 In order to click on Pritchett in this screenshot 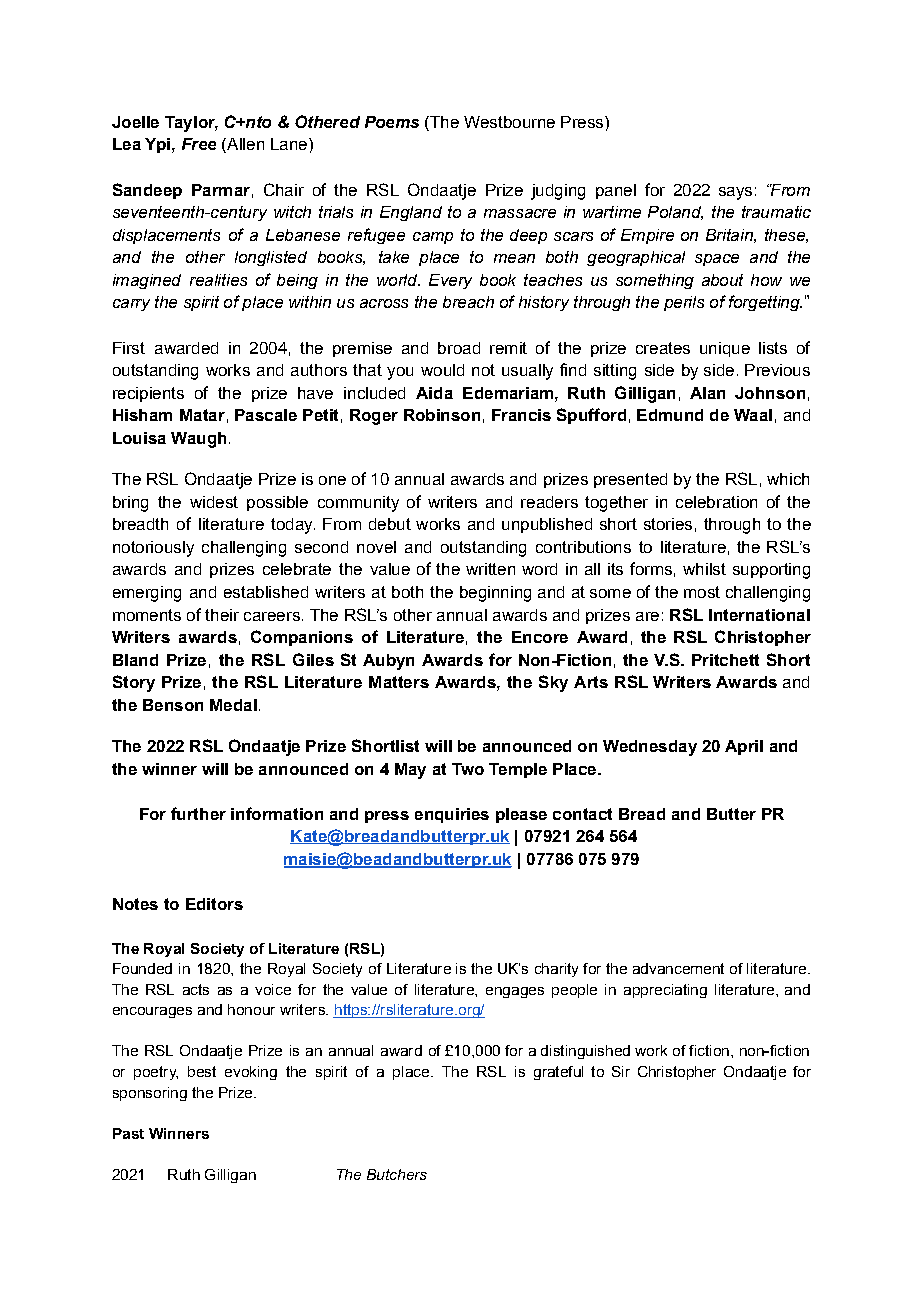, I will do `click(725, 660)`.
